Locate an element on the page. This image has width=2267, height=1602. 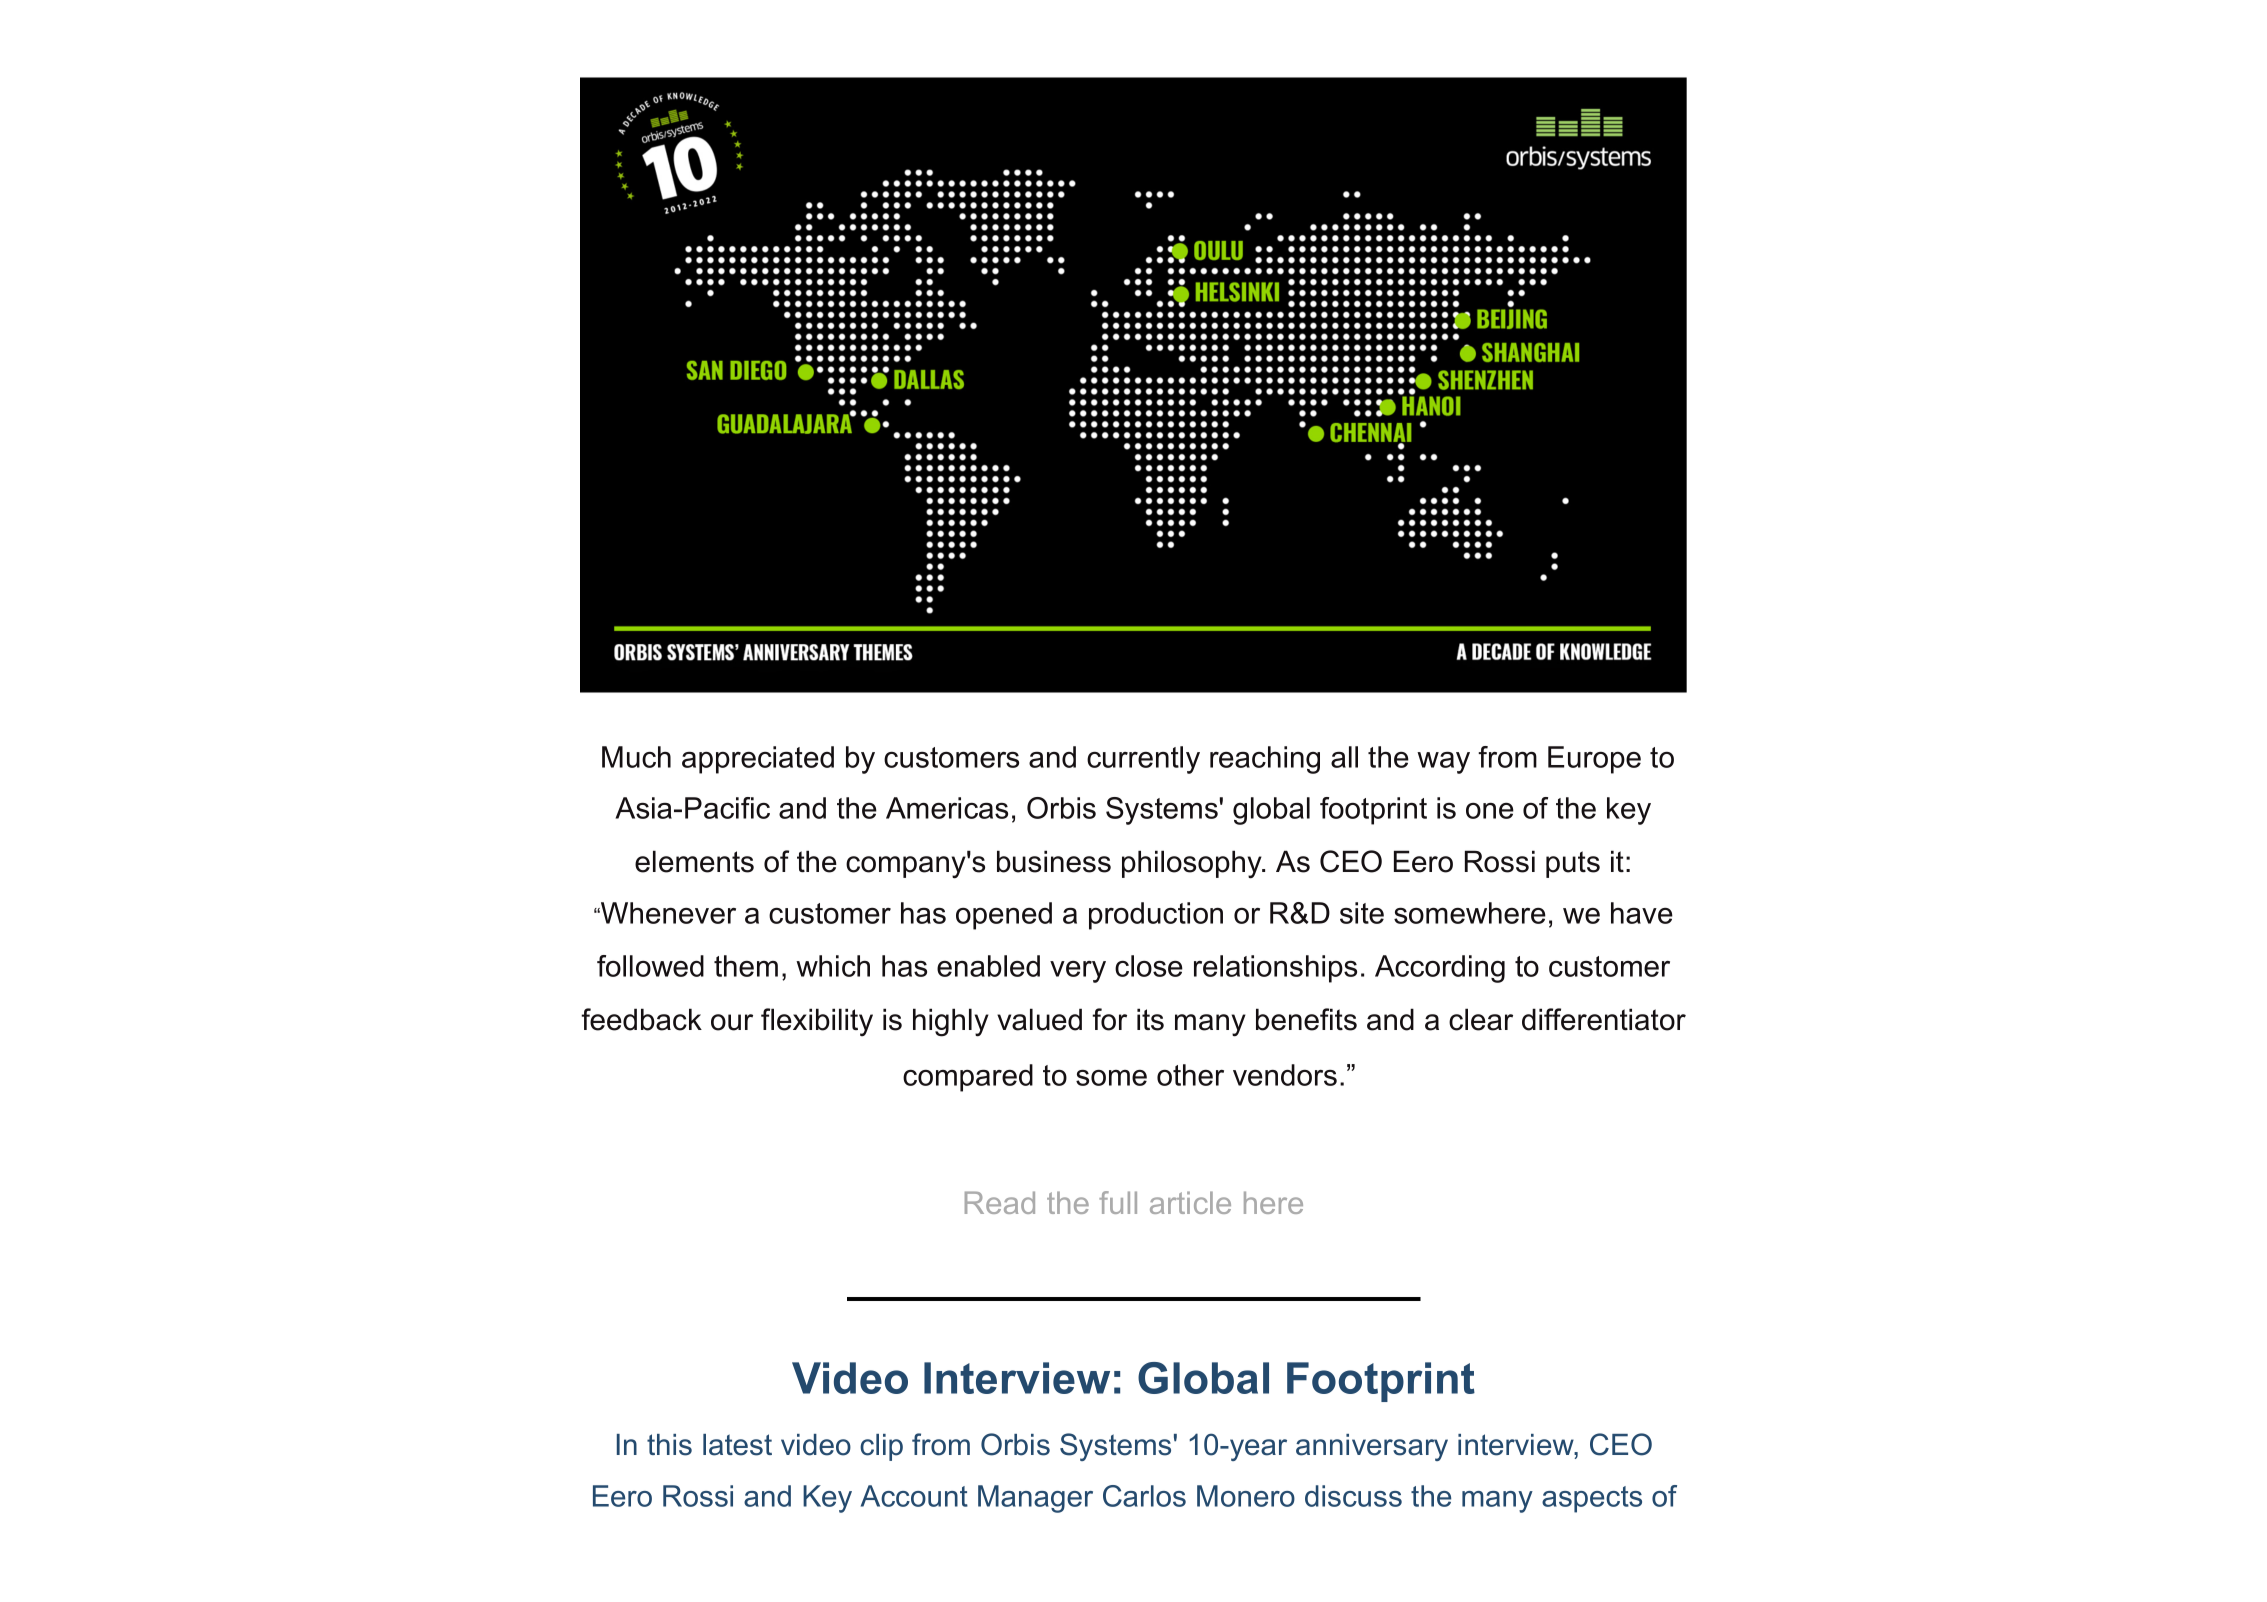
latest is located at coordinates (737, 1445).
